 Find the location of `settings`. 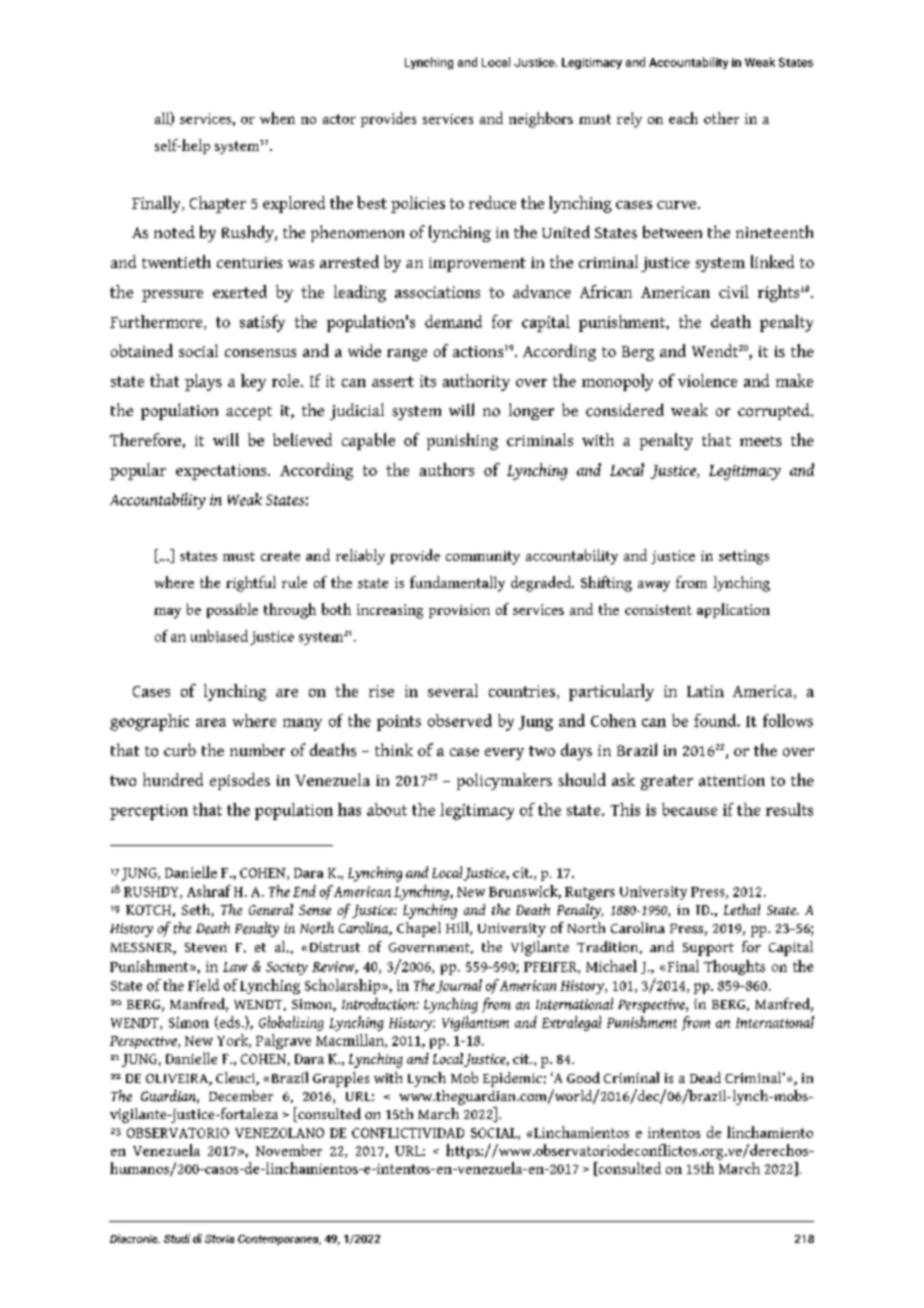

settings is located at coordinates (744, 557).
